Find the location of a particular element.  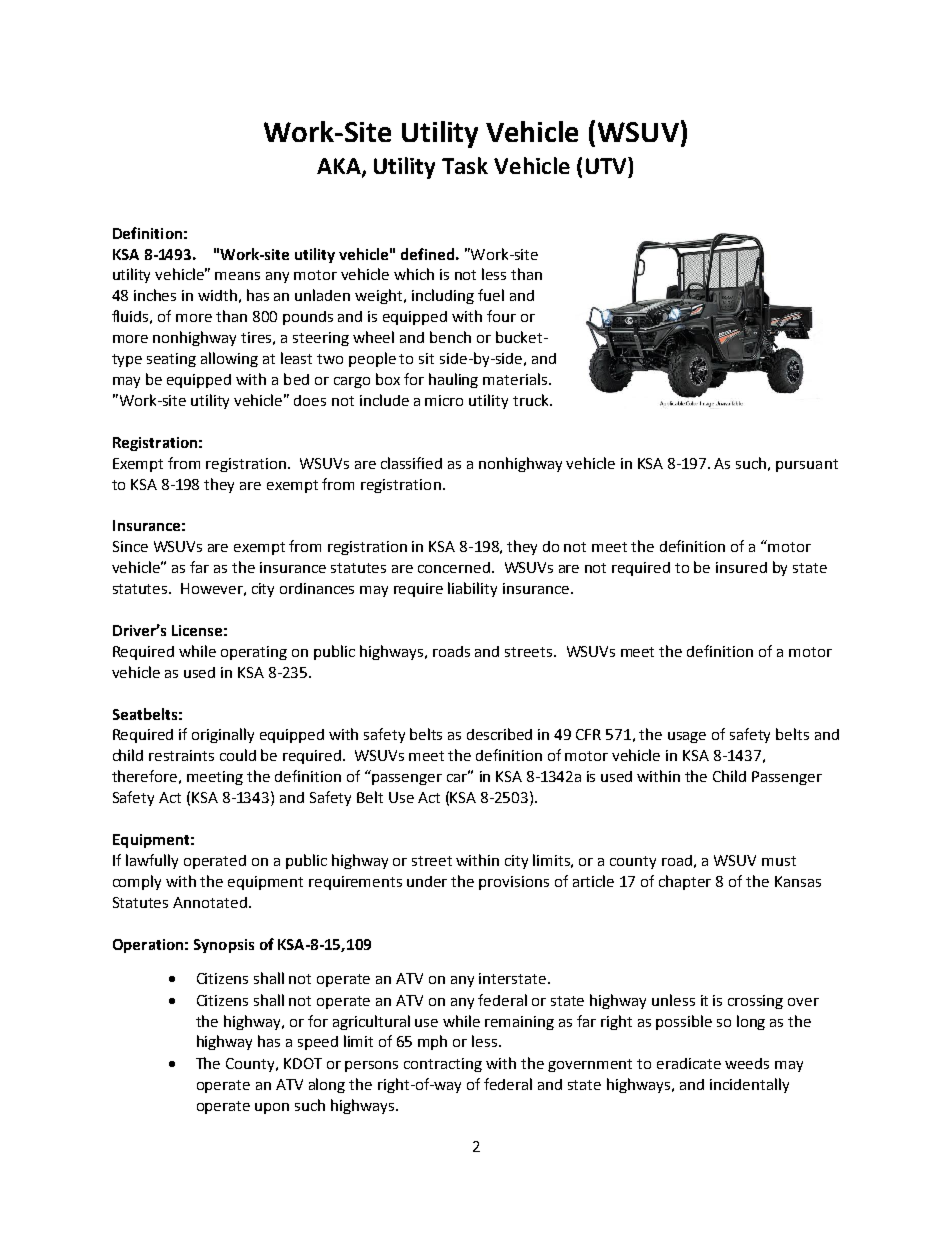

means is located at coordinates (237, 276).
